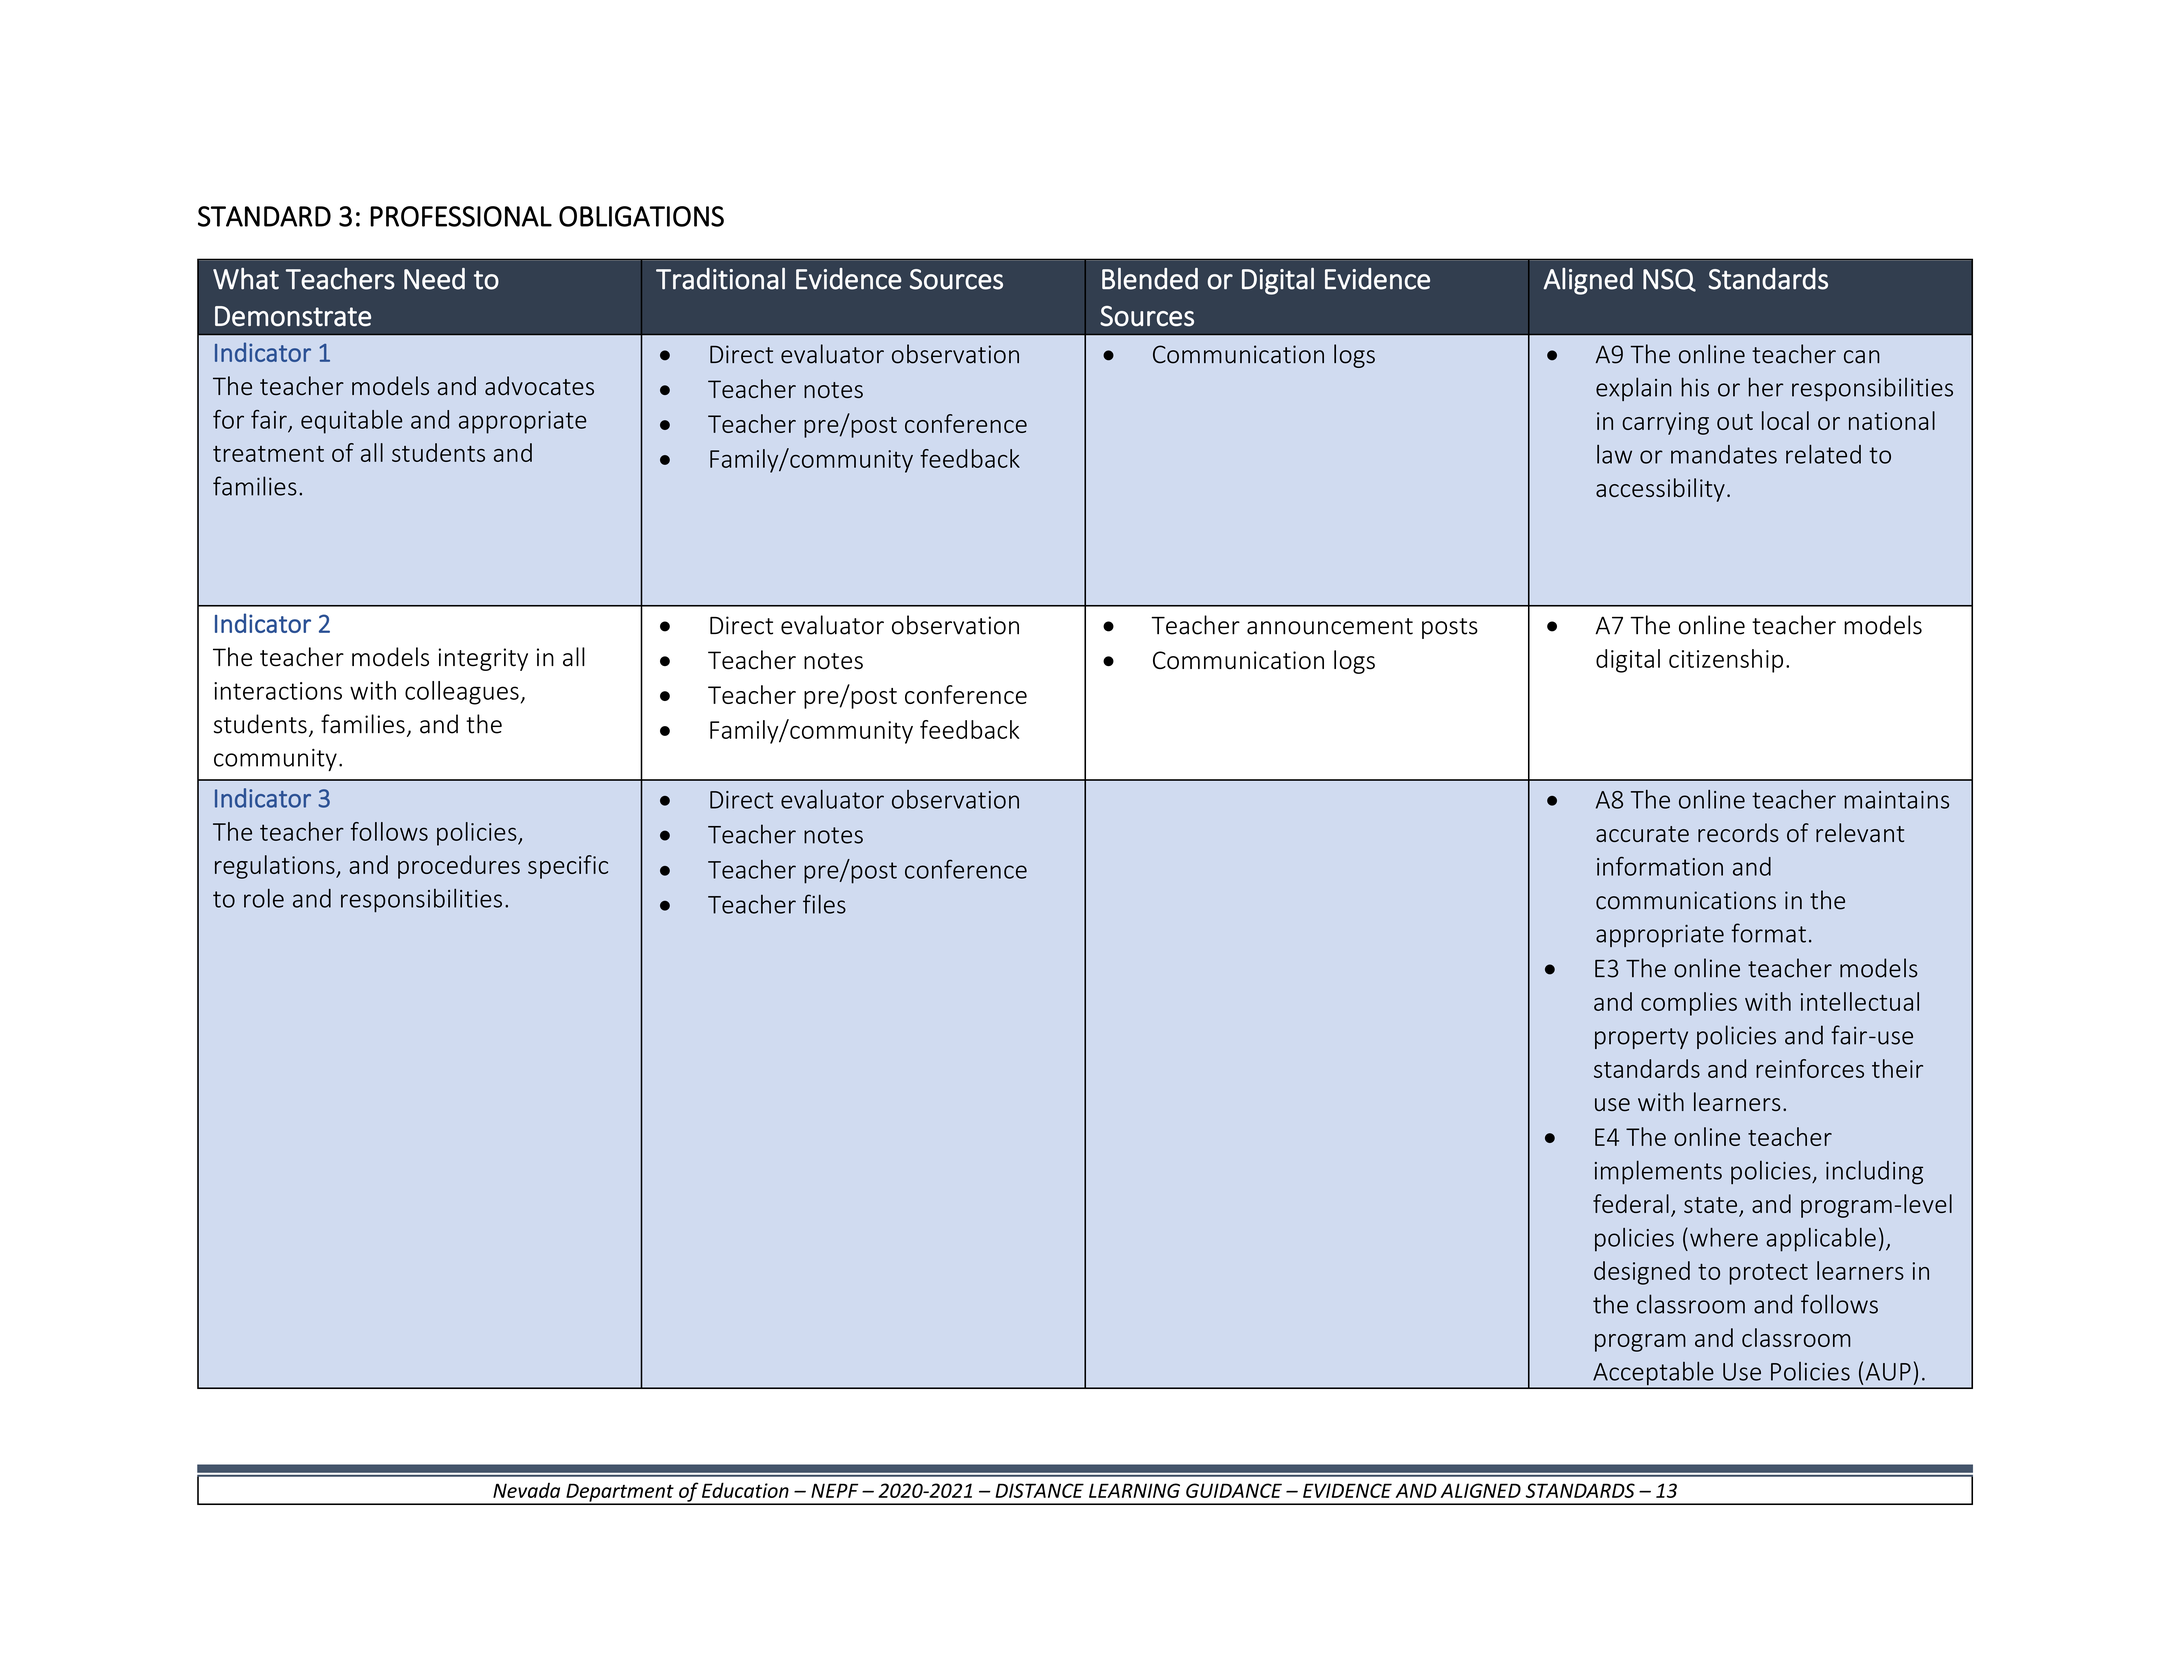 The image size is (2170, 1677). Describe the element at coordinates (1653, 1374) in the screenshot. I see `Acceptable` at that location.
